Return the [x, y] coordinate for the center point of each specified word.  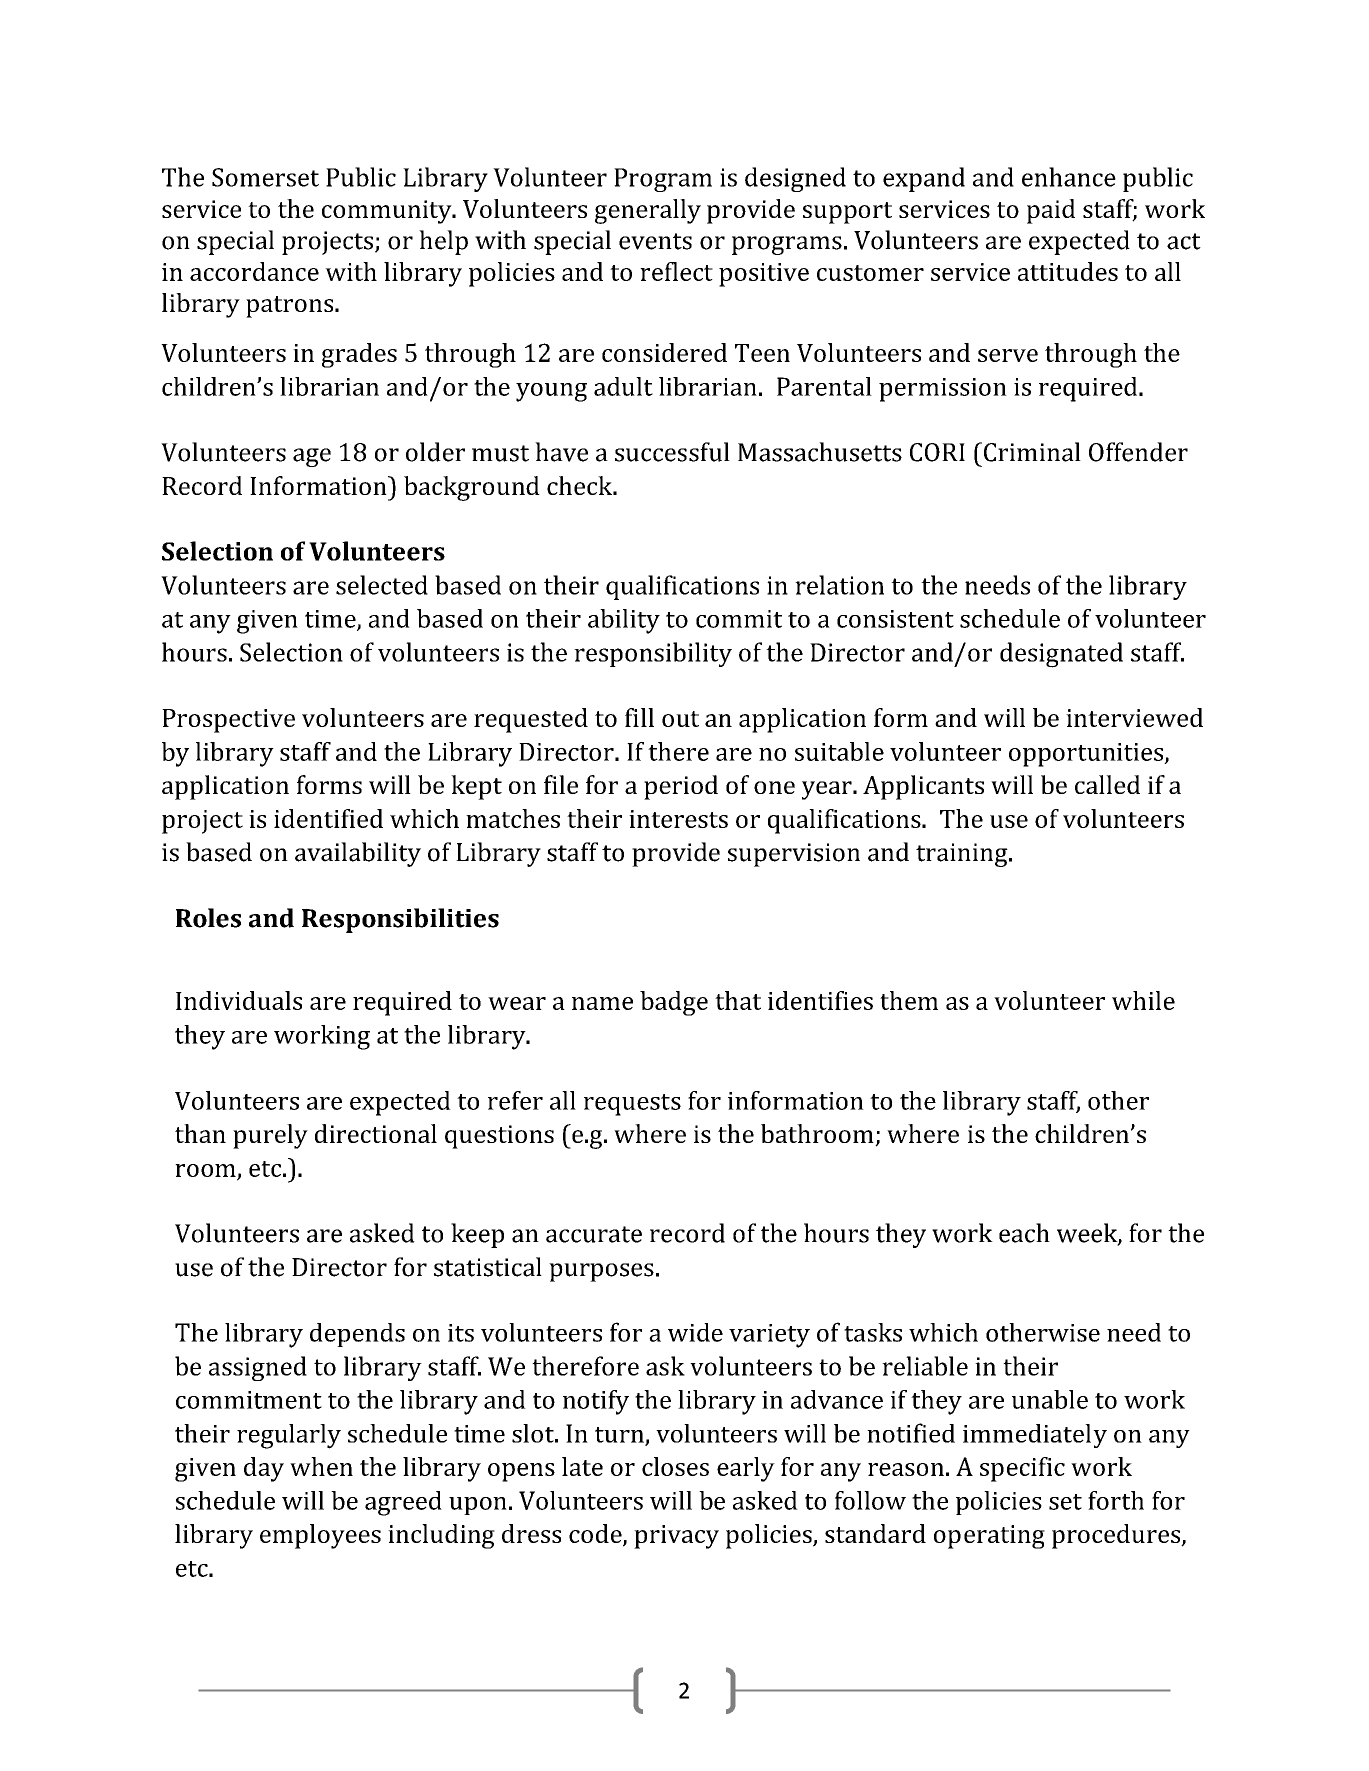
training [963, 855]
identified [328, 818]
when [321, 1466]
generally [648, 211]
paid [1051, 211]
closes [675, 1466]
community [388, 212]
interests [678, 819]
